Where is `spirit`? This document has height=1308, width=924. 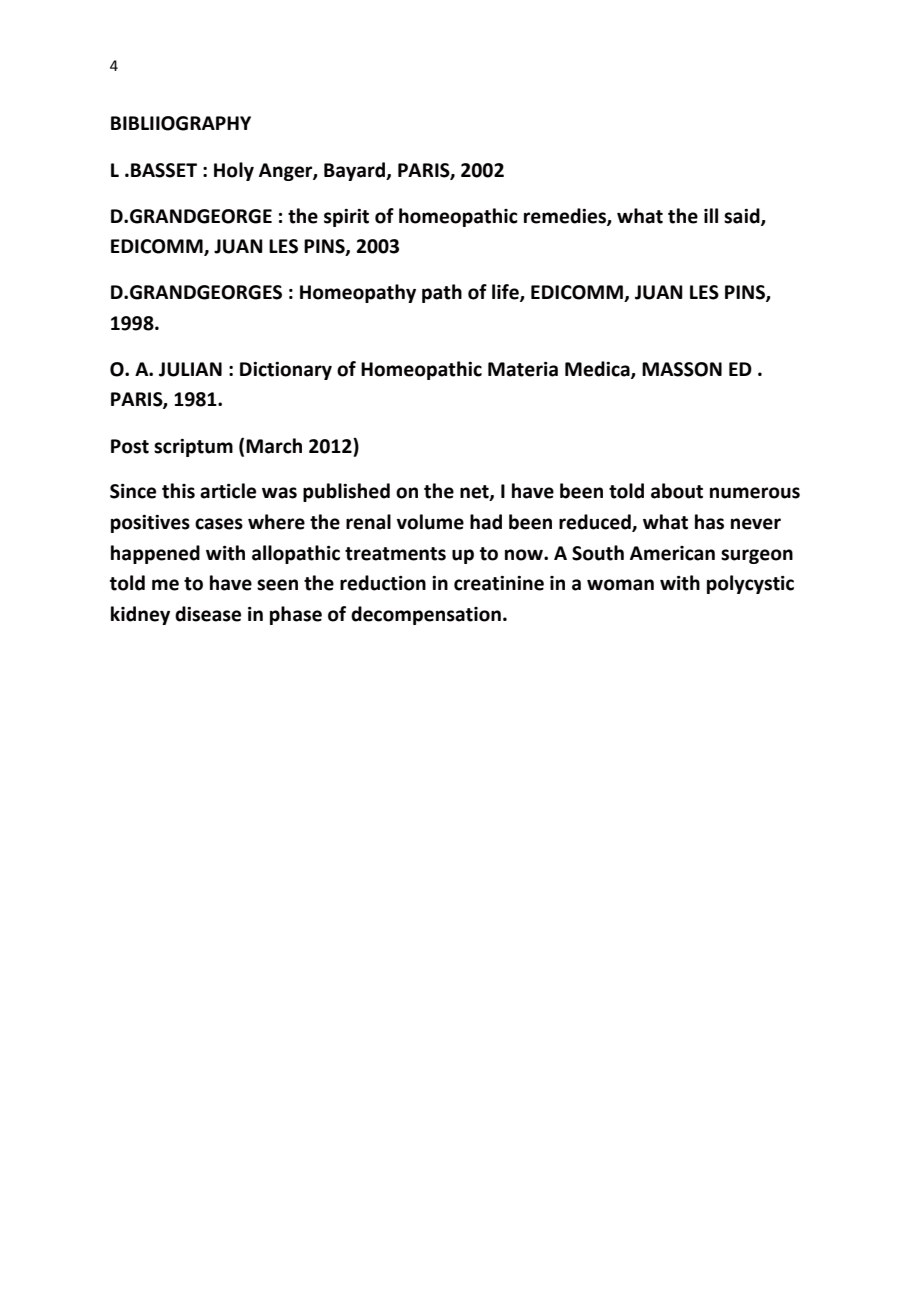 spirit is located at coordinates (346, 218).
